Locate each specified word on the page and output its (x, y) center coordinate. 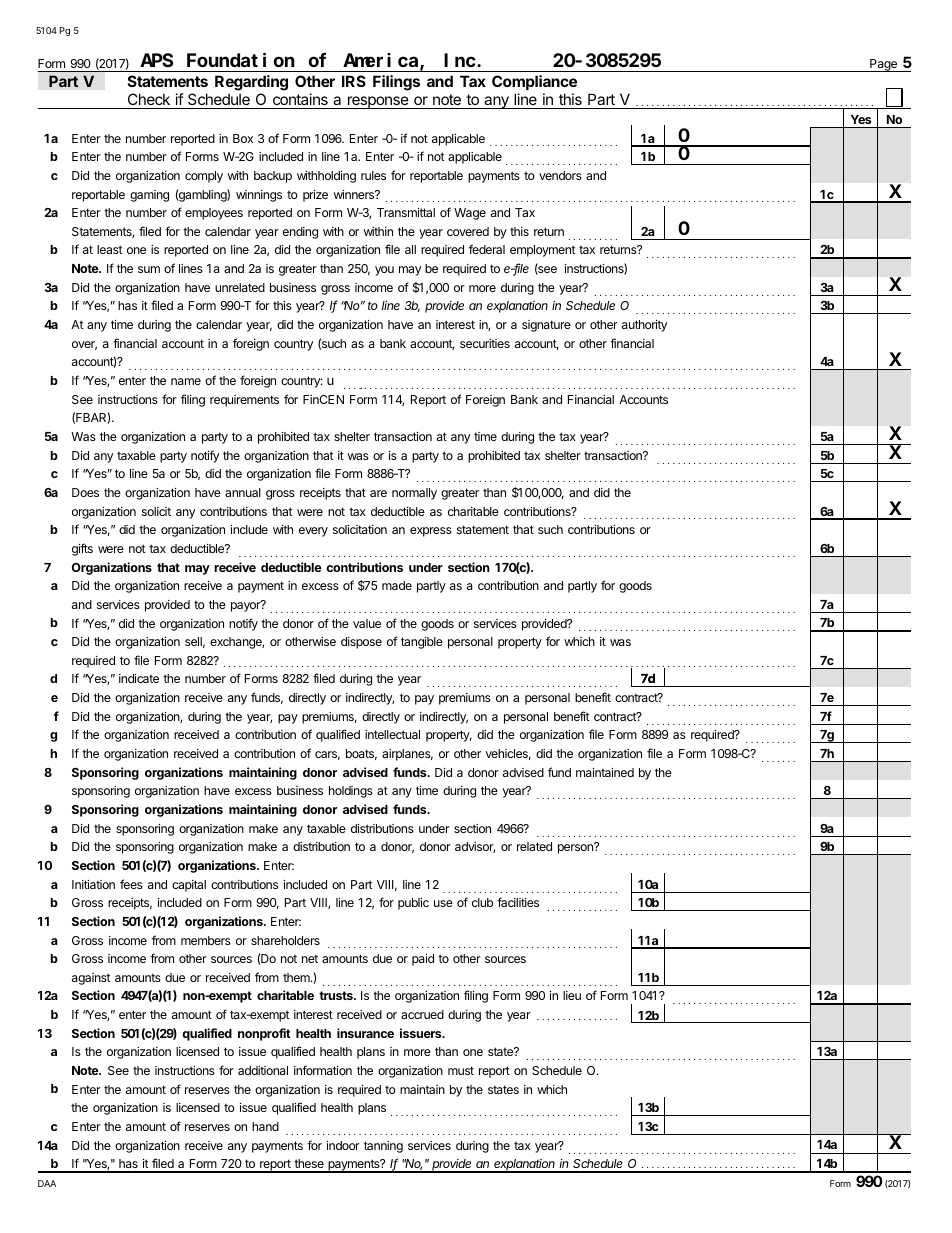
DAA (47, 1183)
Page (883, 65)
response (378, 102)
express (431, 532)
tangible (422, 643)
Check (148, 101)
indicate (139, 678)
